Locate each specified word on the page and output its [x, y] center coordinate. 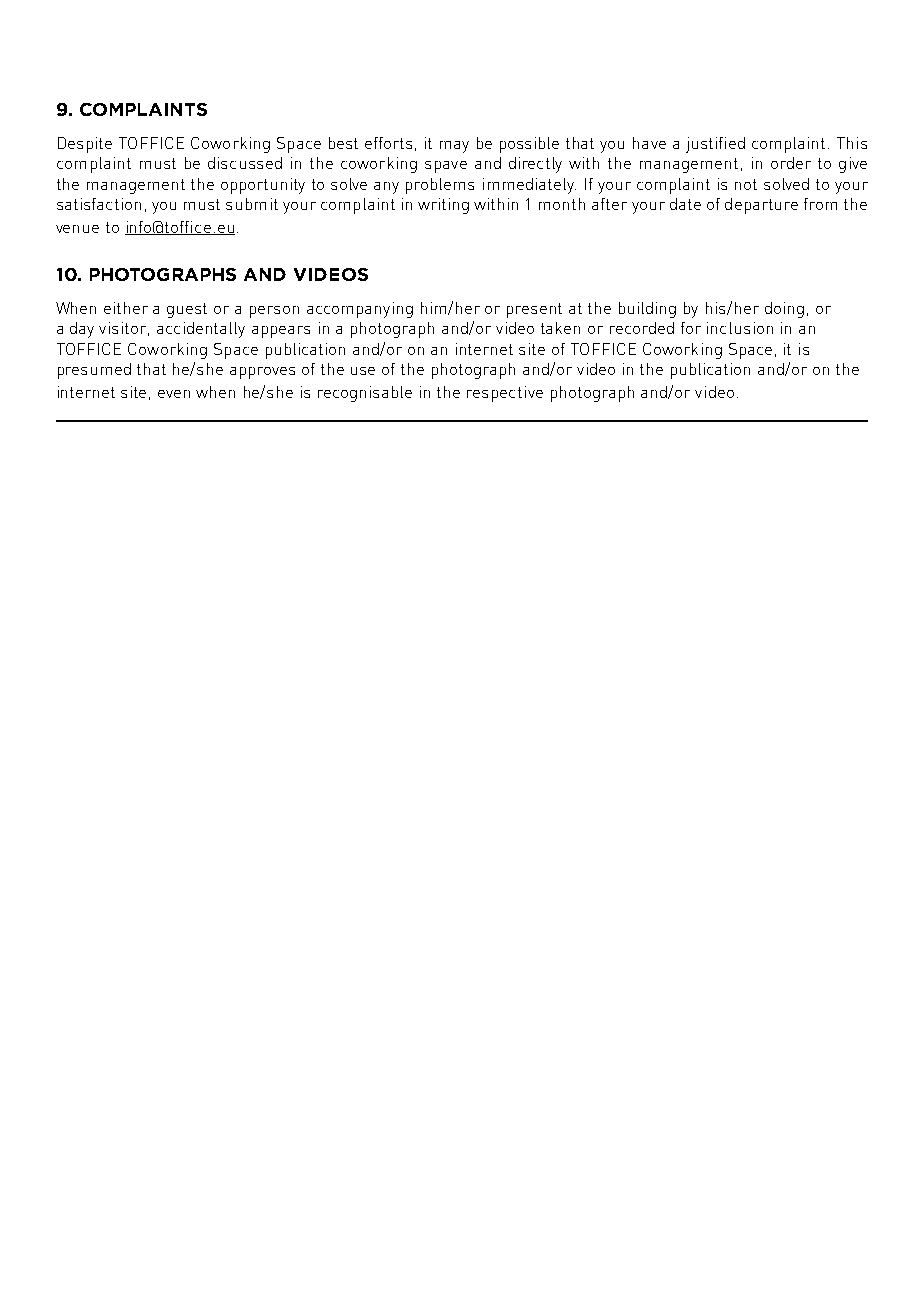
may [454, 147]
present [534, 310]
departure [761, 206]
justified [715, 145]
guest [187, 310]
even [174, 394]
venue [77, 229]
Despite [85, 145]
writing [443, 206]
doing [784, 310]
